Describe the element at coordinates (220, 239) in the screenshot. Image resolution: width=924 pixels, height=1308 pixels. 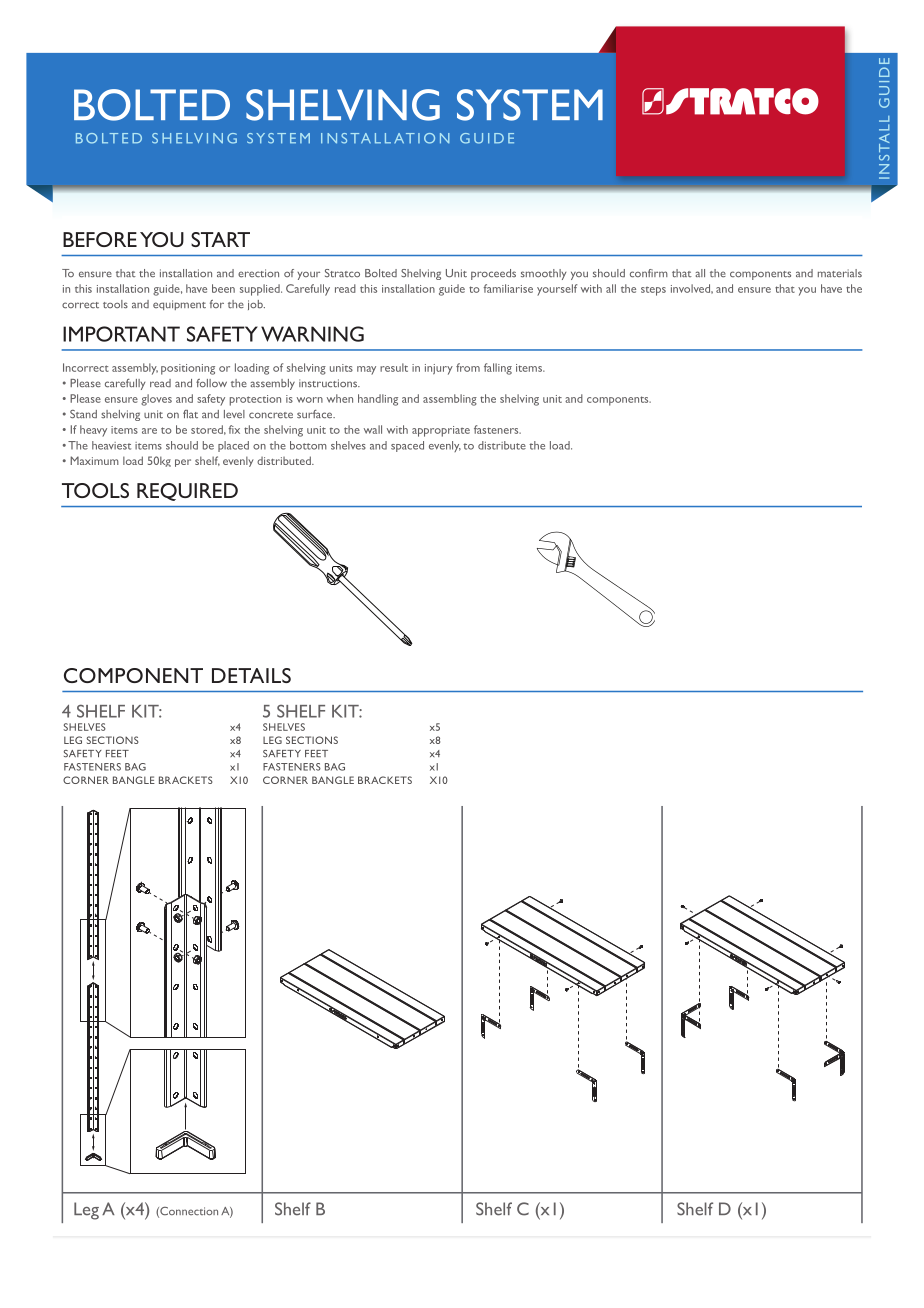
I see `START` at that location.
